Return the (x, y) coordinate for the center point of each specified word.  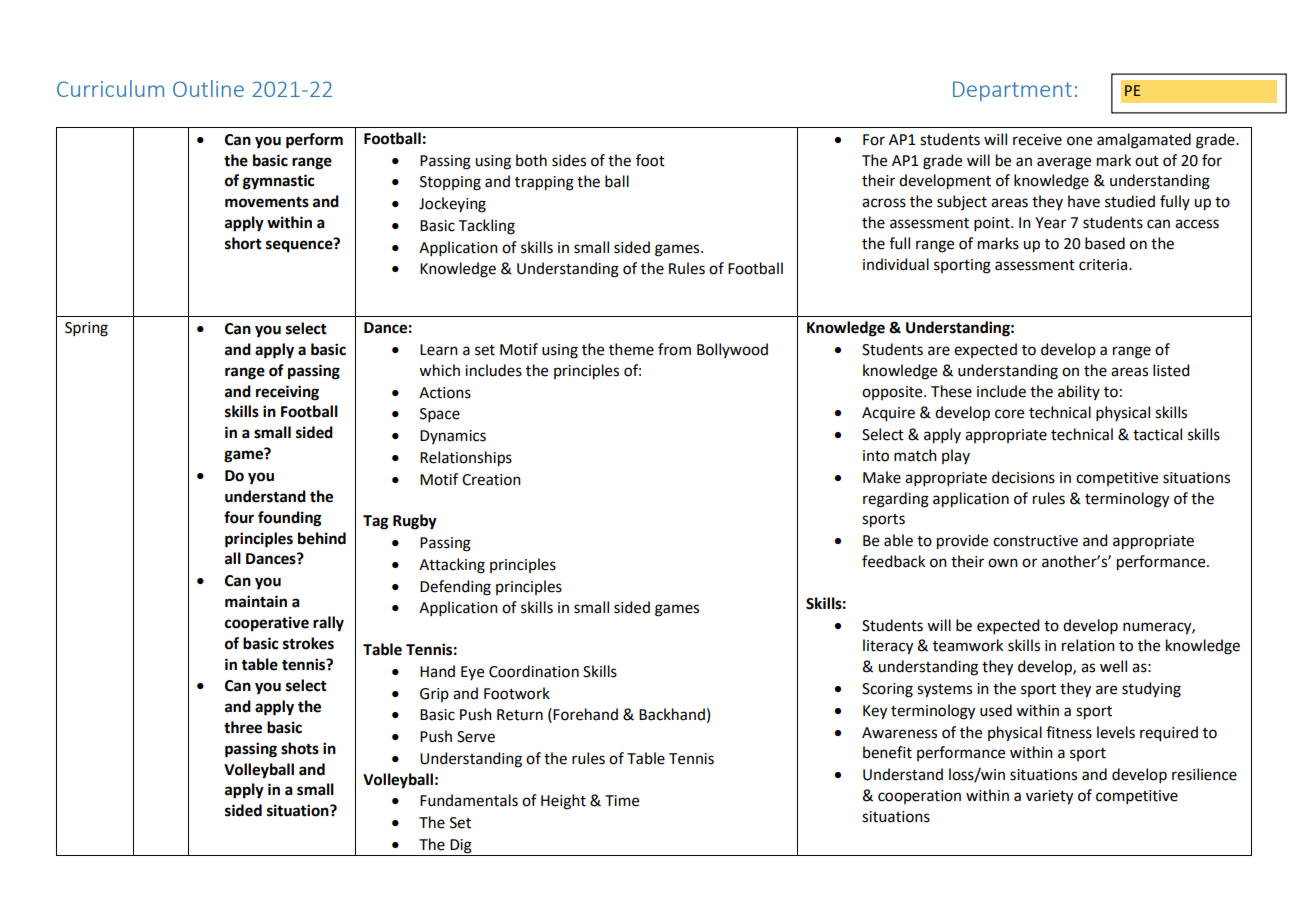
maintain (256, 601)
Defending (455, 588)
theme (631, 349)
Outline (208, 88)
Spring (86, 329)
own (1003, 563)
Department (1012, 91)
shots (300, 748)
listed (1171, 370)
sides (569, 160)
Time (622, 801)
